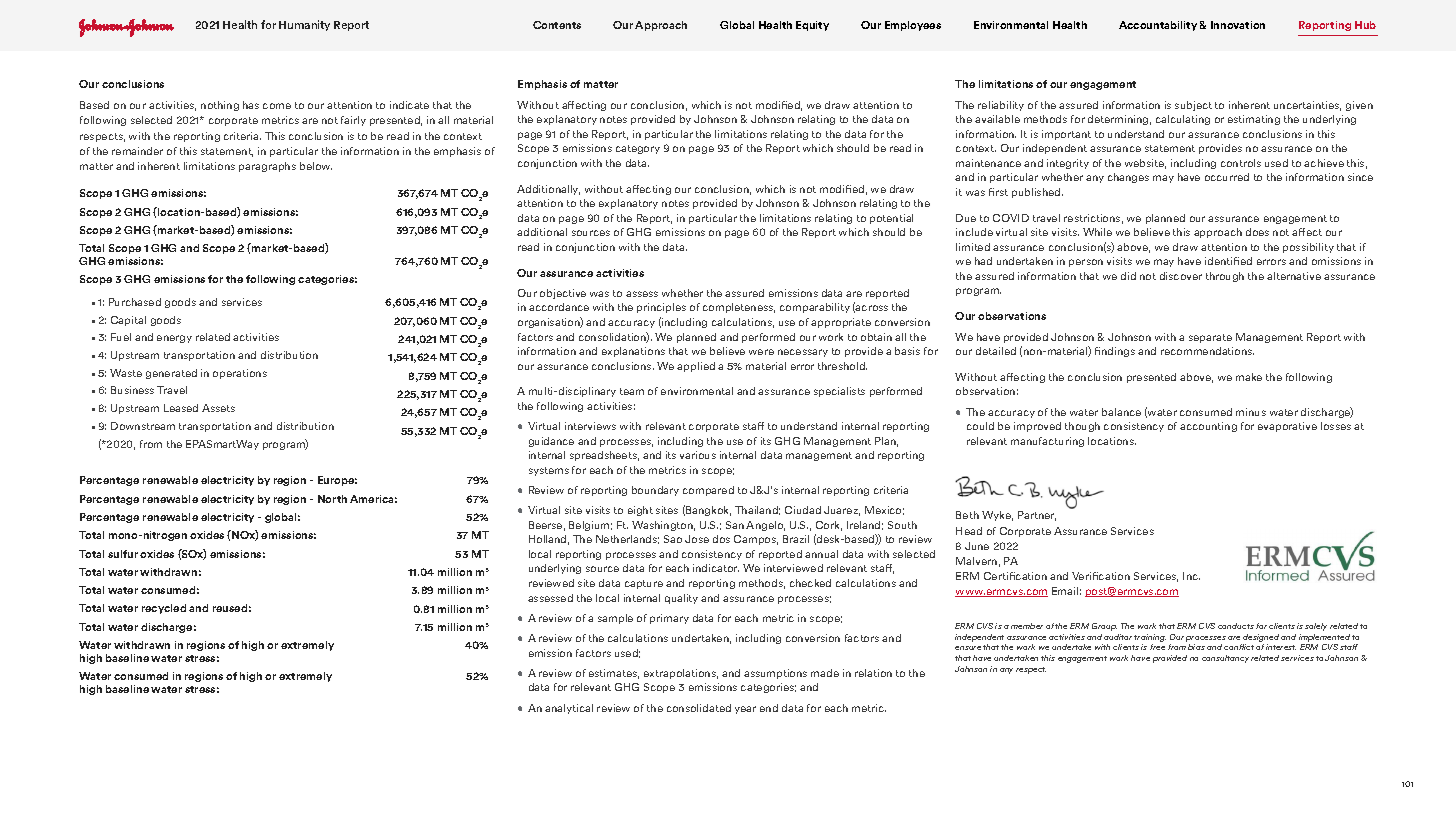 This screenshot has height=819, width=1456. What do you see at coordinates (569, 709) in the screenshot?
I see `analytical` at bounding box center [569, 709].
